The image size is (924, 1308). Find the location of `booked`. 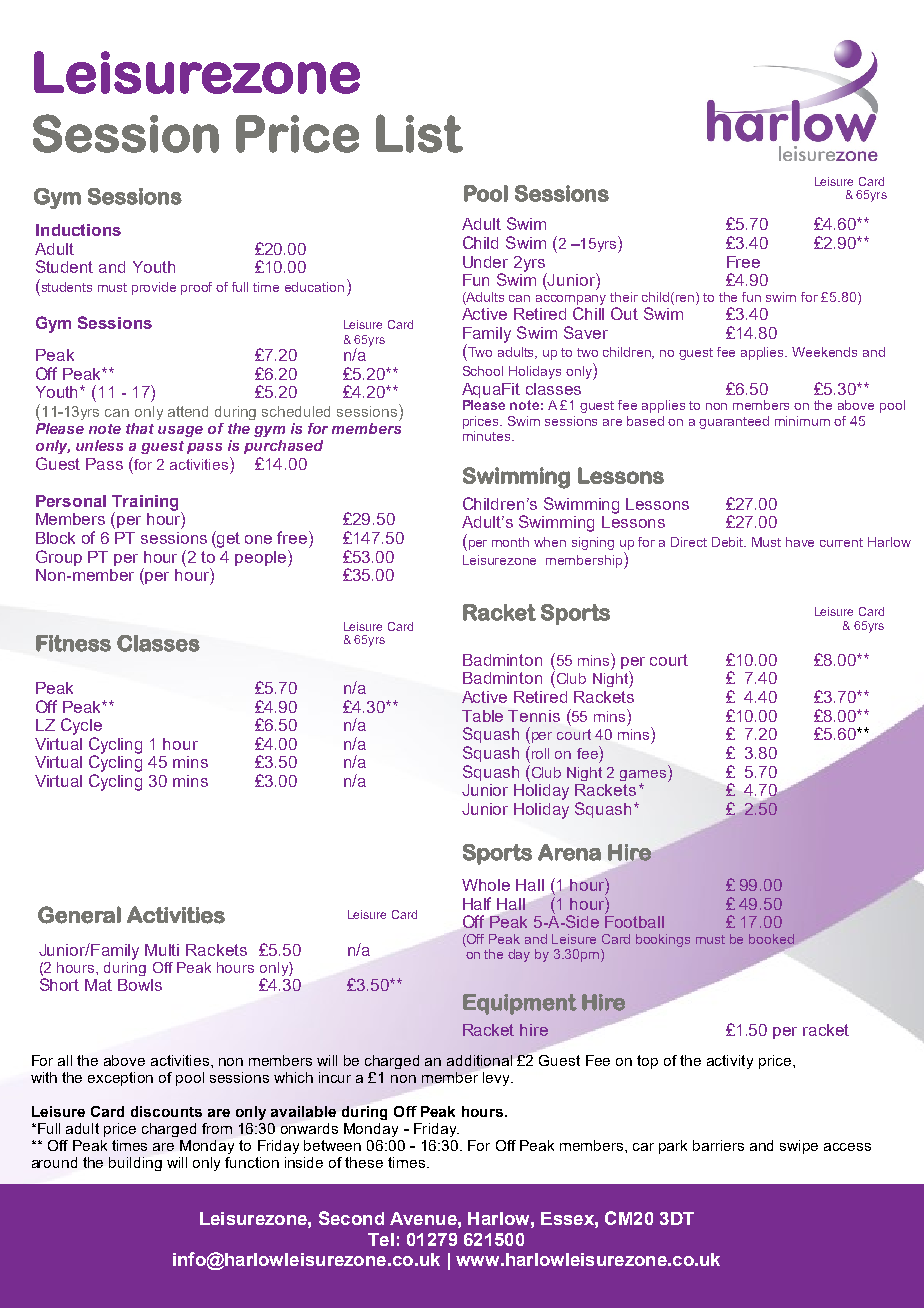

booked is located at coordinates (771, 939).
